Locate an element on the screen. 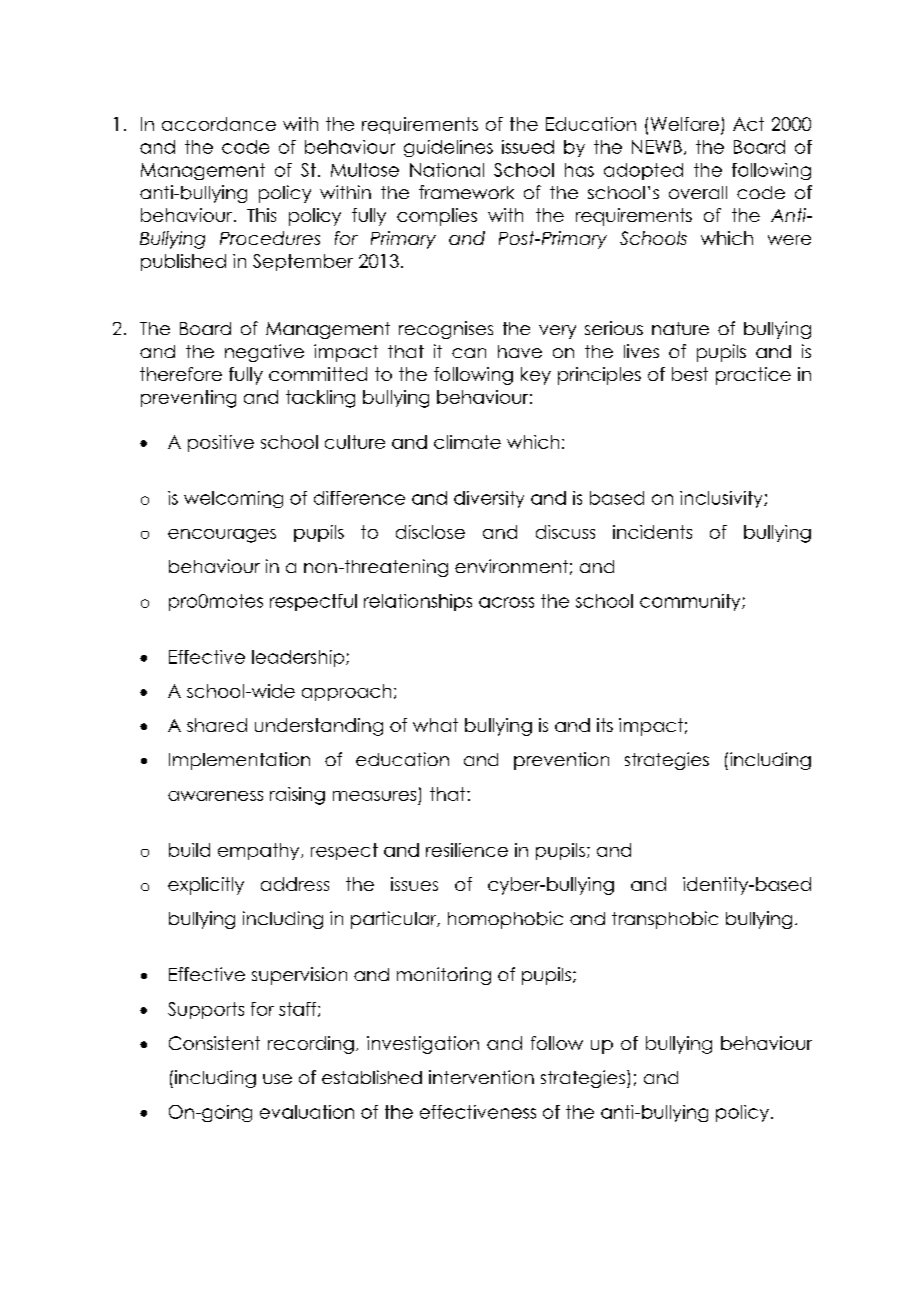  across is located at coordinates (506, 602).
